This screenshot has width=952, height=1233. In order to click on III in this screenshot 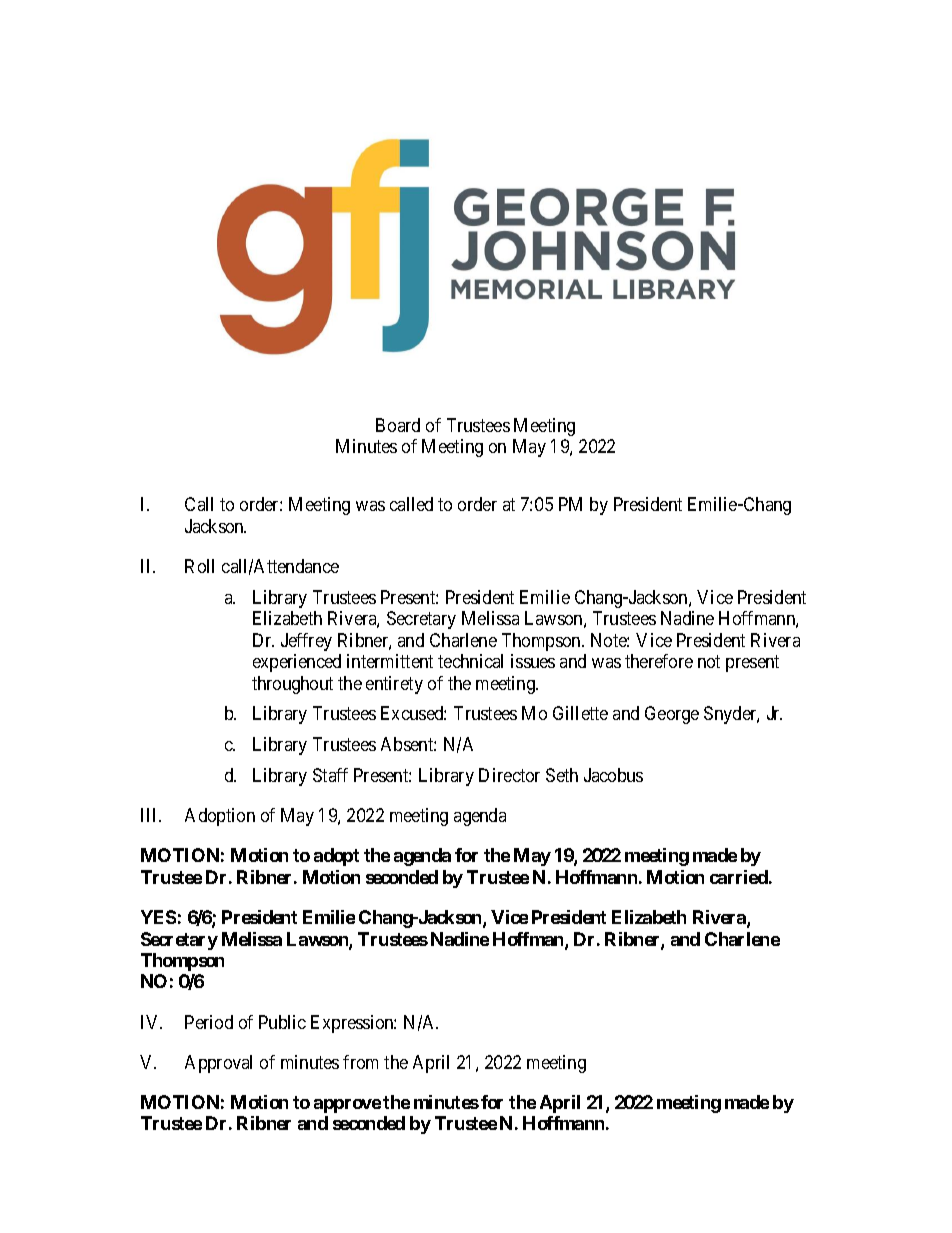, I will do `click(151, 815)`.
